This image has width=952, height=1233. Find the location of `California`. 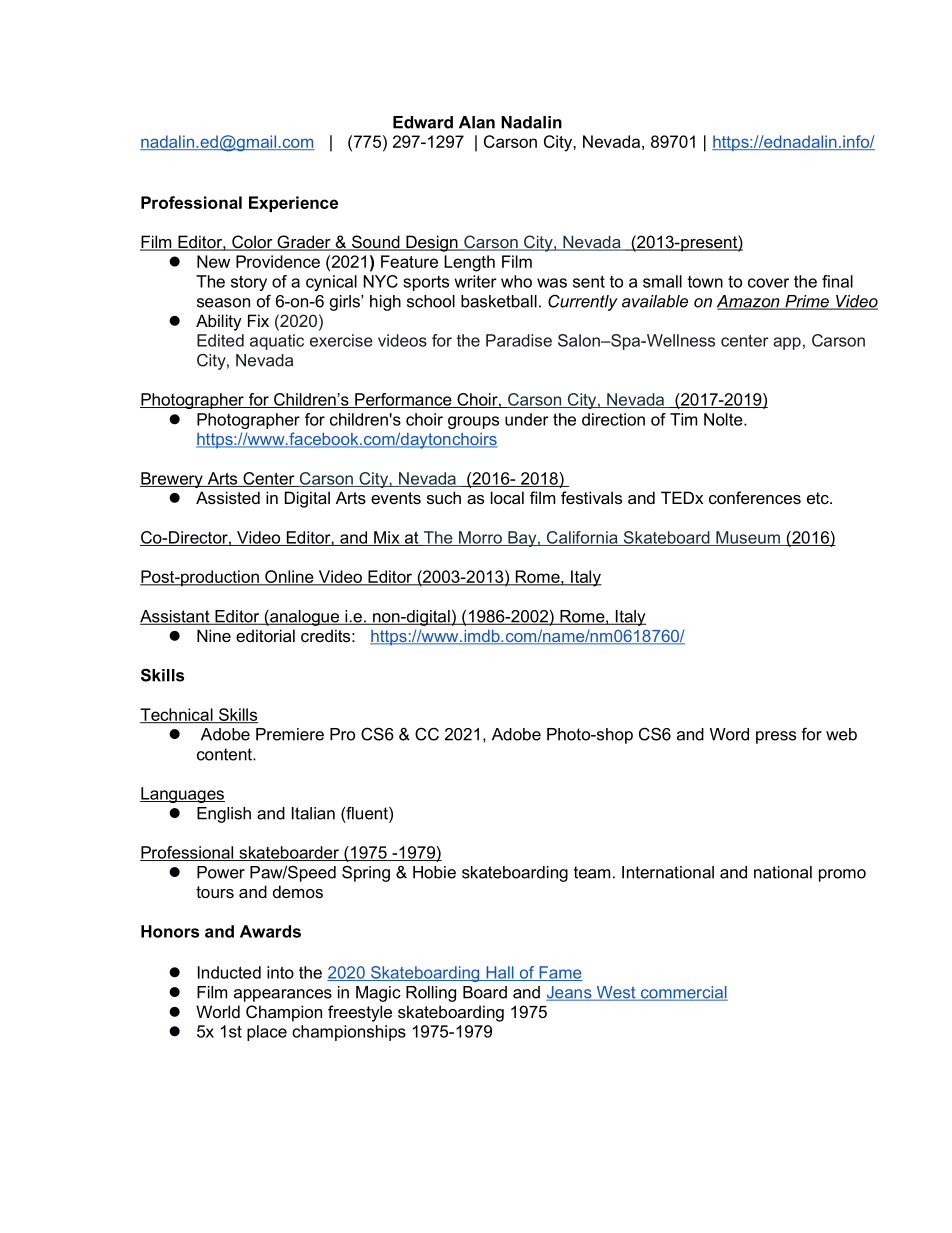

California is located at coordinates (582, 538).
